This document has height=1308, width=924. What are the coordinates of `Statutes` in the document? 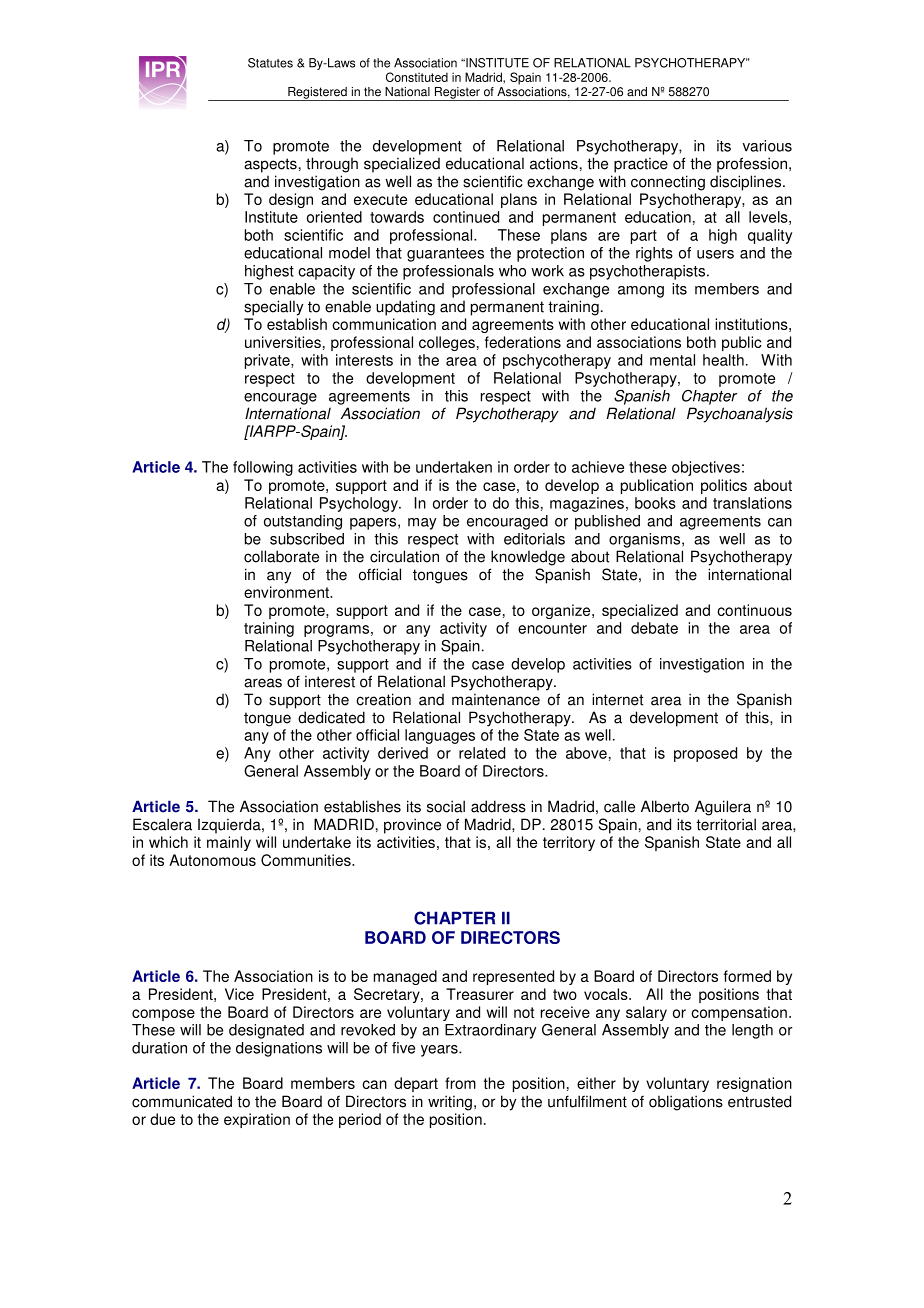 It's located at (270, 63).
